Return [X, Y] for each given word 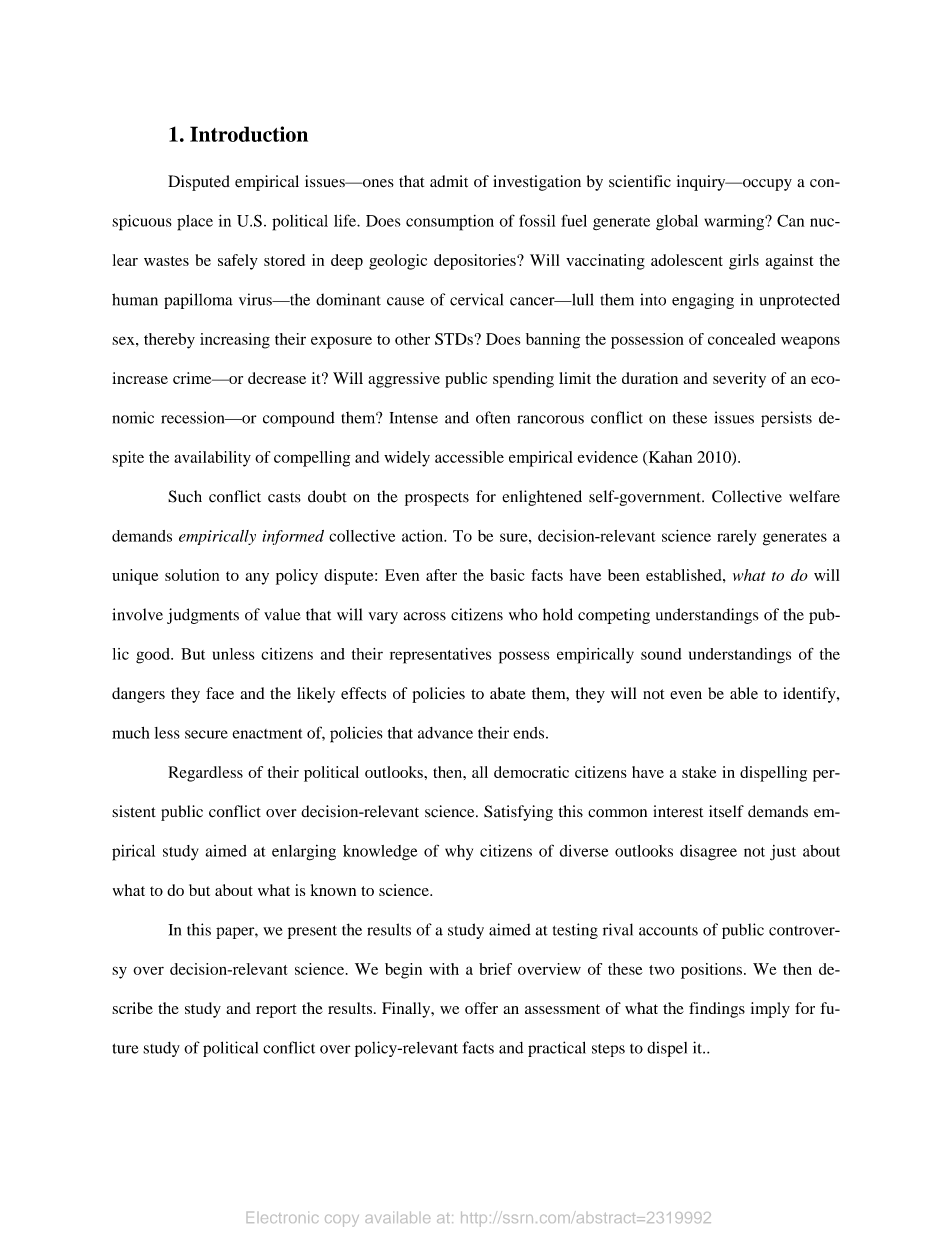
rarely [736, 537]
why [459, 852]
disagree [708, 853]
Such [185, 496]
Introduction [249, 134]
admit [449, 181]
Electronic [283, 1217]
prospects [437, 499]
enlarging [304, 853]
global [677, 223]
